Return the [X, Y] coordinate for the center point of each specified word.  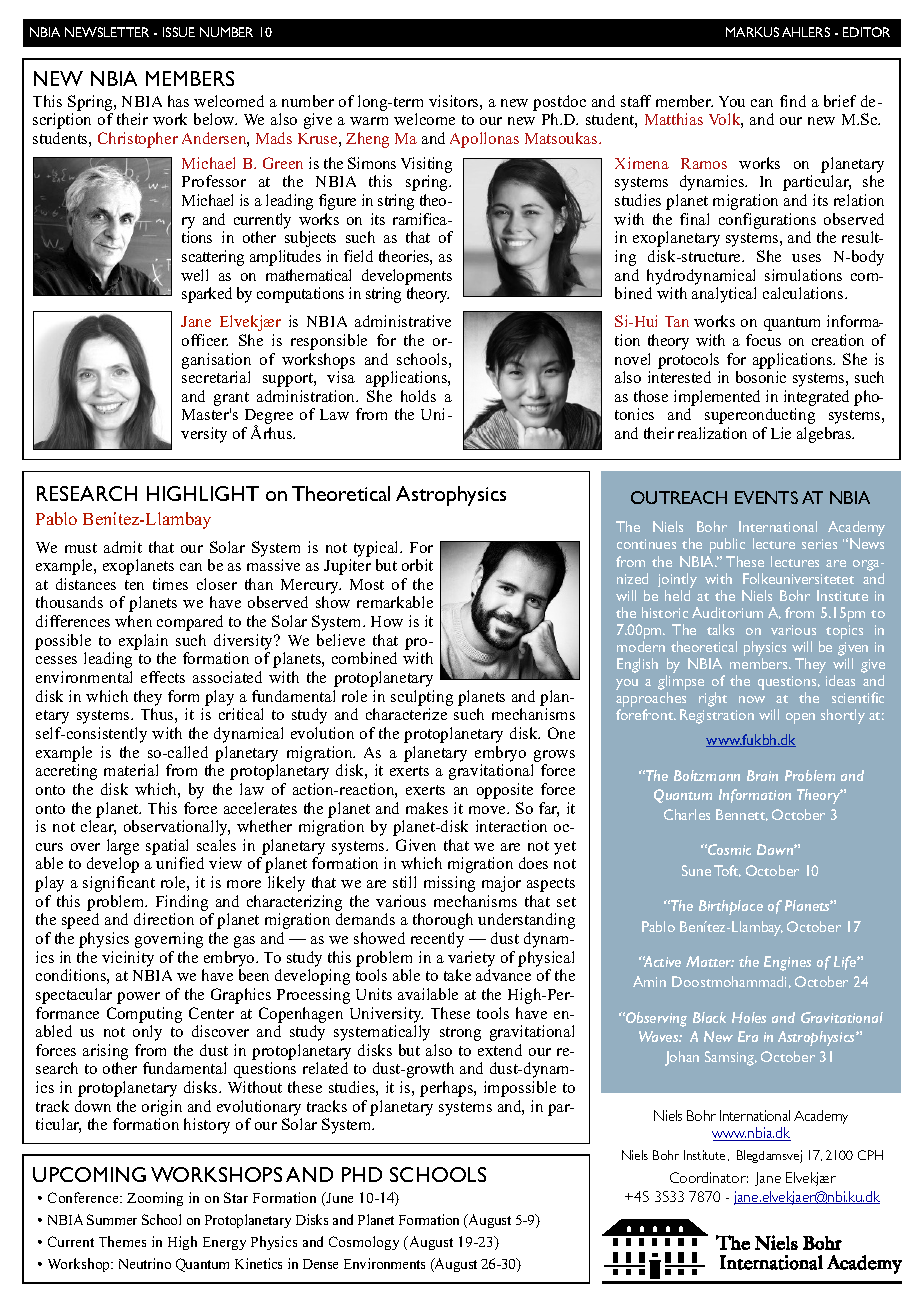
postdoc [559, 103]
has [178, 101]
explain [143, 642]
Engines [787, 963]
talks [720, 629]
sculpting [422, 698]
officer [205, 340]
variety [471, 959]
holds [418, 396]
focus [763, 340]
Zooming [155, 1199]
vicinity [128, 959]
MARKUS [752, 32]
